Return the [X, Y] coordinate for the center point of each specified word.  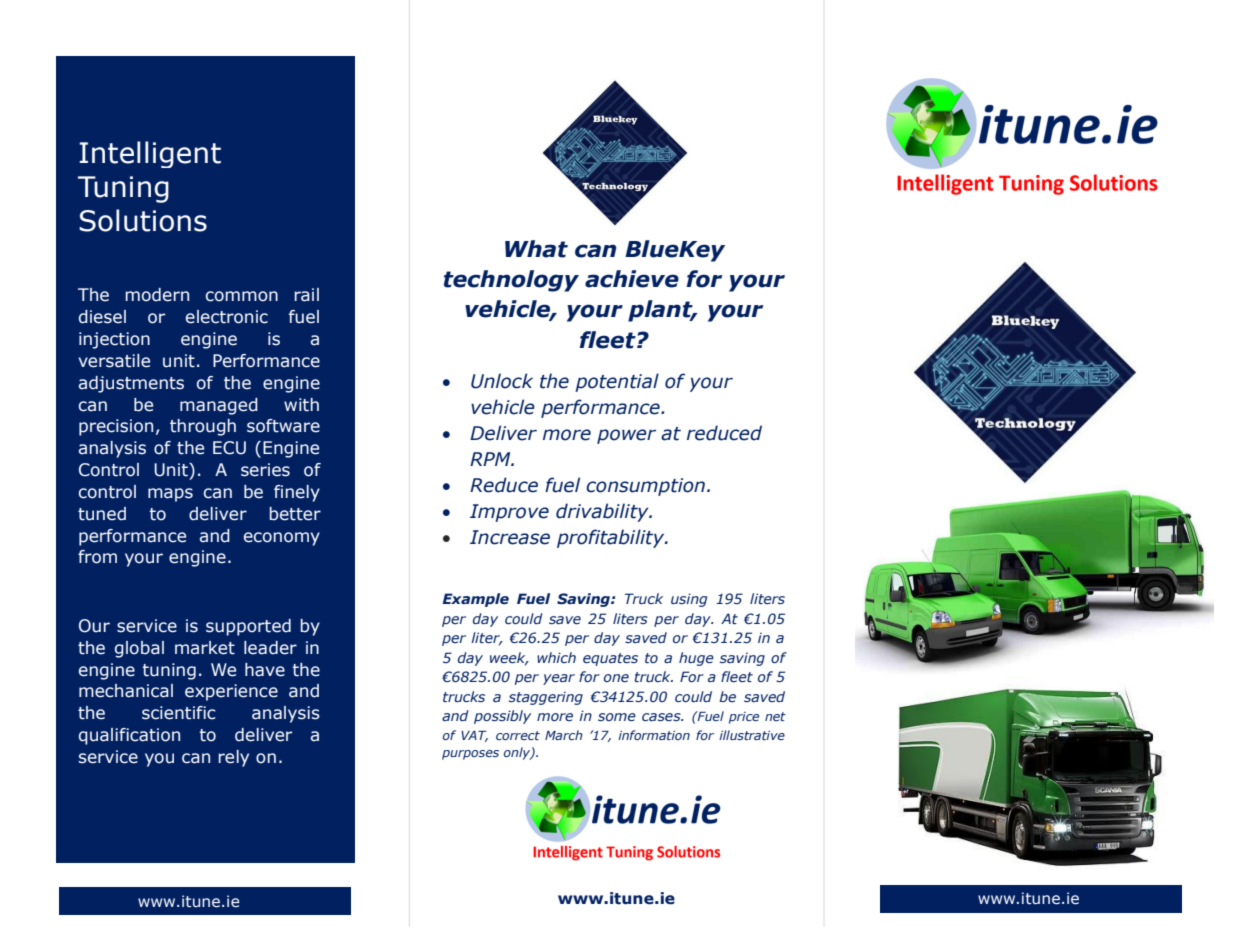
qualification [129, 736]
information [654, 735]
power [626, 436]
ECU [229, 448]
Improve [509, 513]
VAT [474, 736]
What [536, 249]
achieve [632, 279]
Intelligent [150, 154]
